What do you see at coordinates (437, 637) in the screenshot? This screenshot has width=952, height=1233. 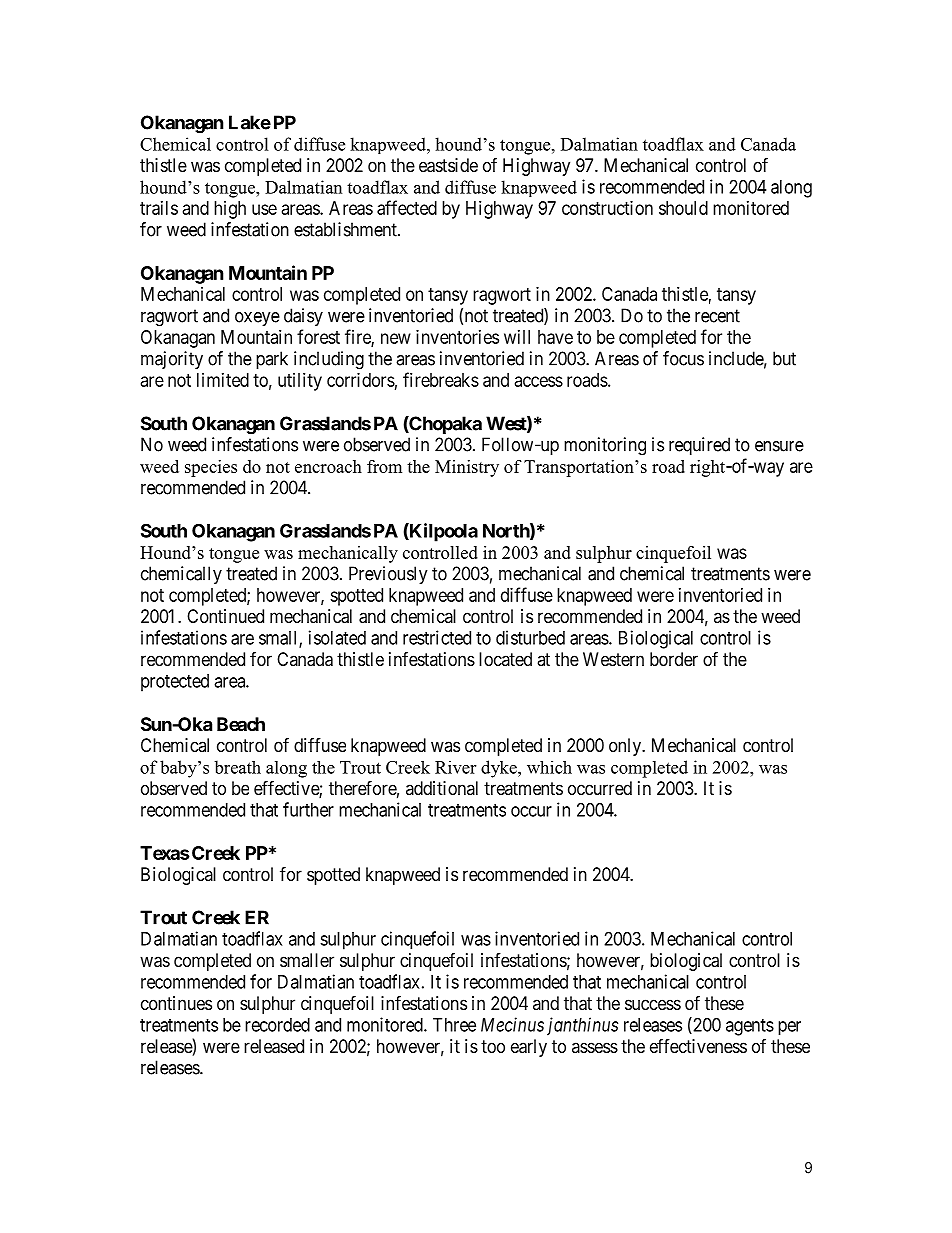 I see `restricted` at bounding box center [437, 637].
